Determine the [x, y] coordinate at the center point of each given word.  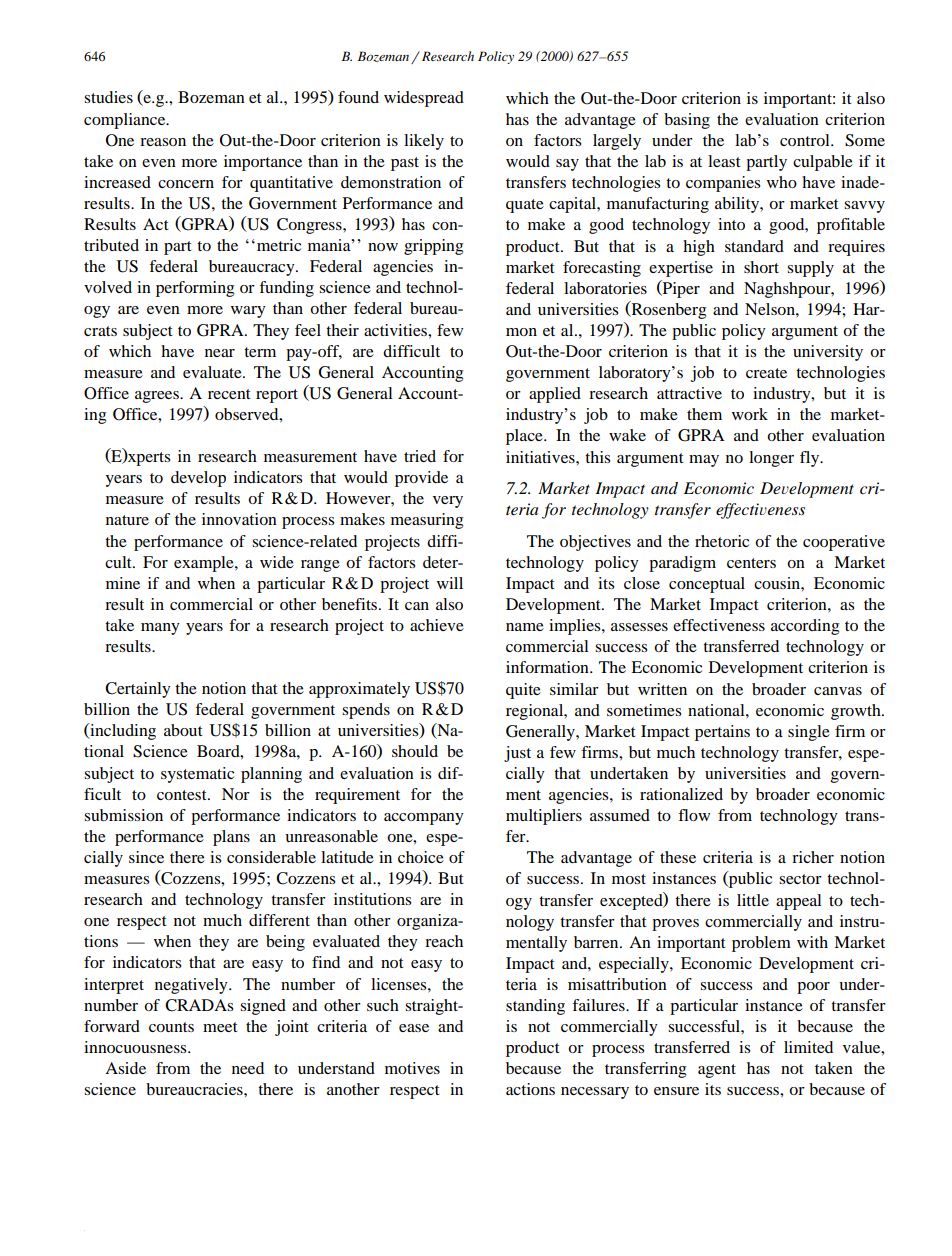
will [450, 583]
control [806, 140]
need [248, 1068]
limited [808, 1047]
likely [424, 142]
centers [751, 563]
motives [412, 1068]
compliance [126, 121]
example [205, 564]
